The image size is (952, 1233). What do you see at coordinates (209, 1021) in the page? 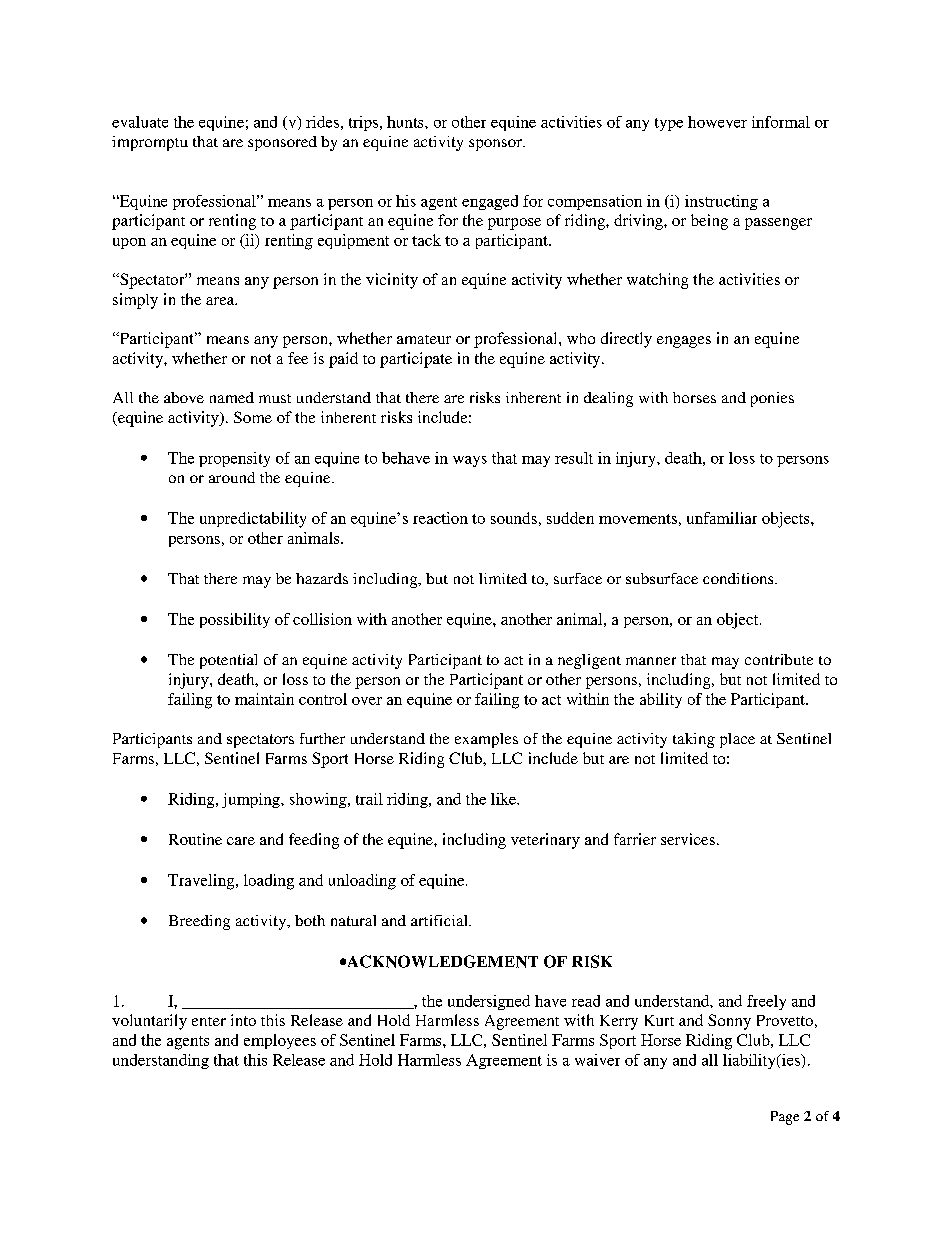
I see `enter` at bounding box center [209, 1021].
